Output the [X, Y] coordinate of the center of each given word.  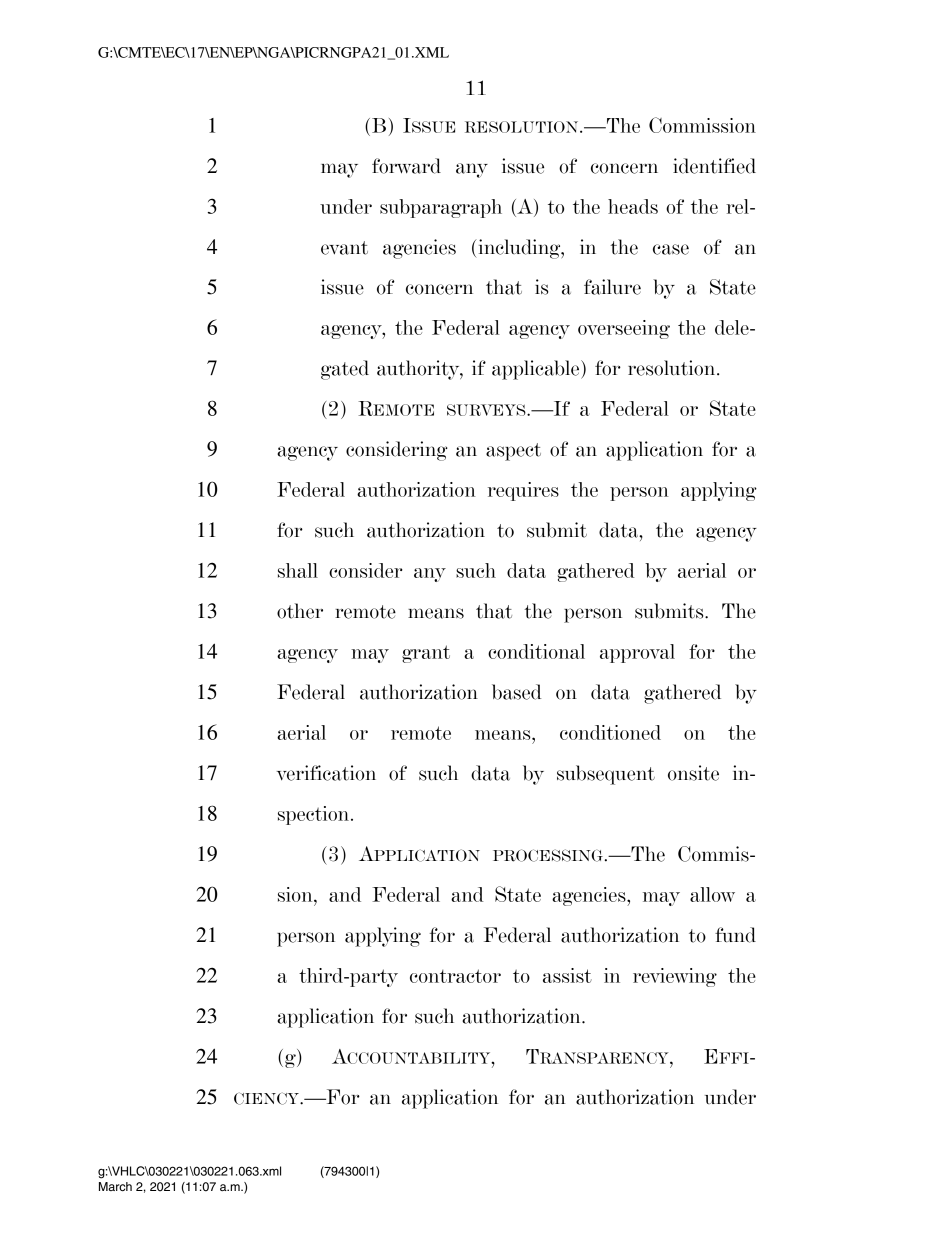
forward [406, 166]
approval [637, 653]
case [671, 249]
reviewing [675, 977]
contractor [455, 976]
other [300, 611]
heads [633, 206]
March [115, 1186]
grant [426, 654]
